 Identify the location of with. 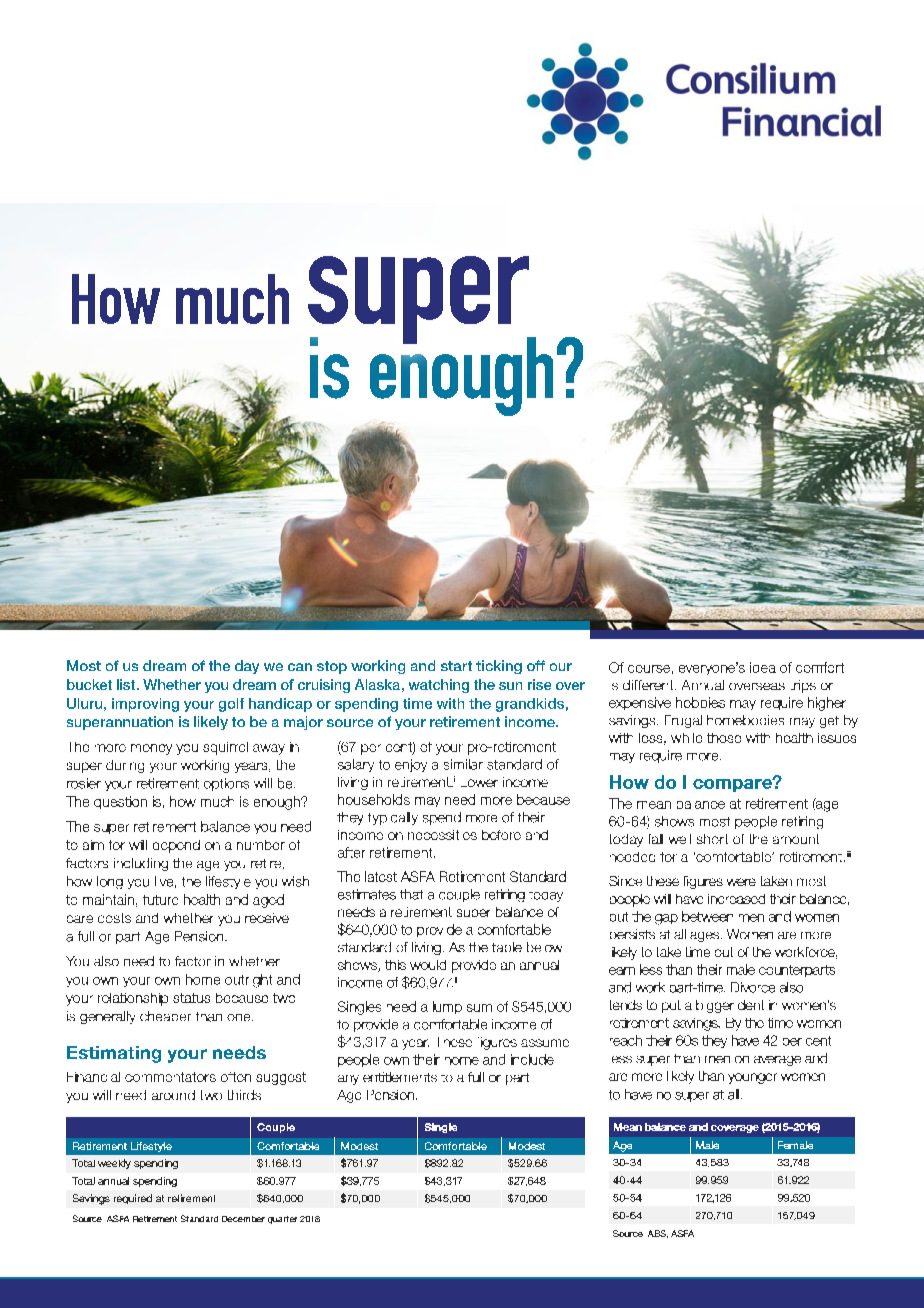
(450, 703).
